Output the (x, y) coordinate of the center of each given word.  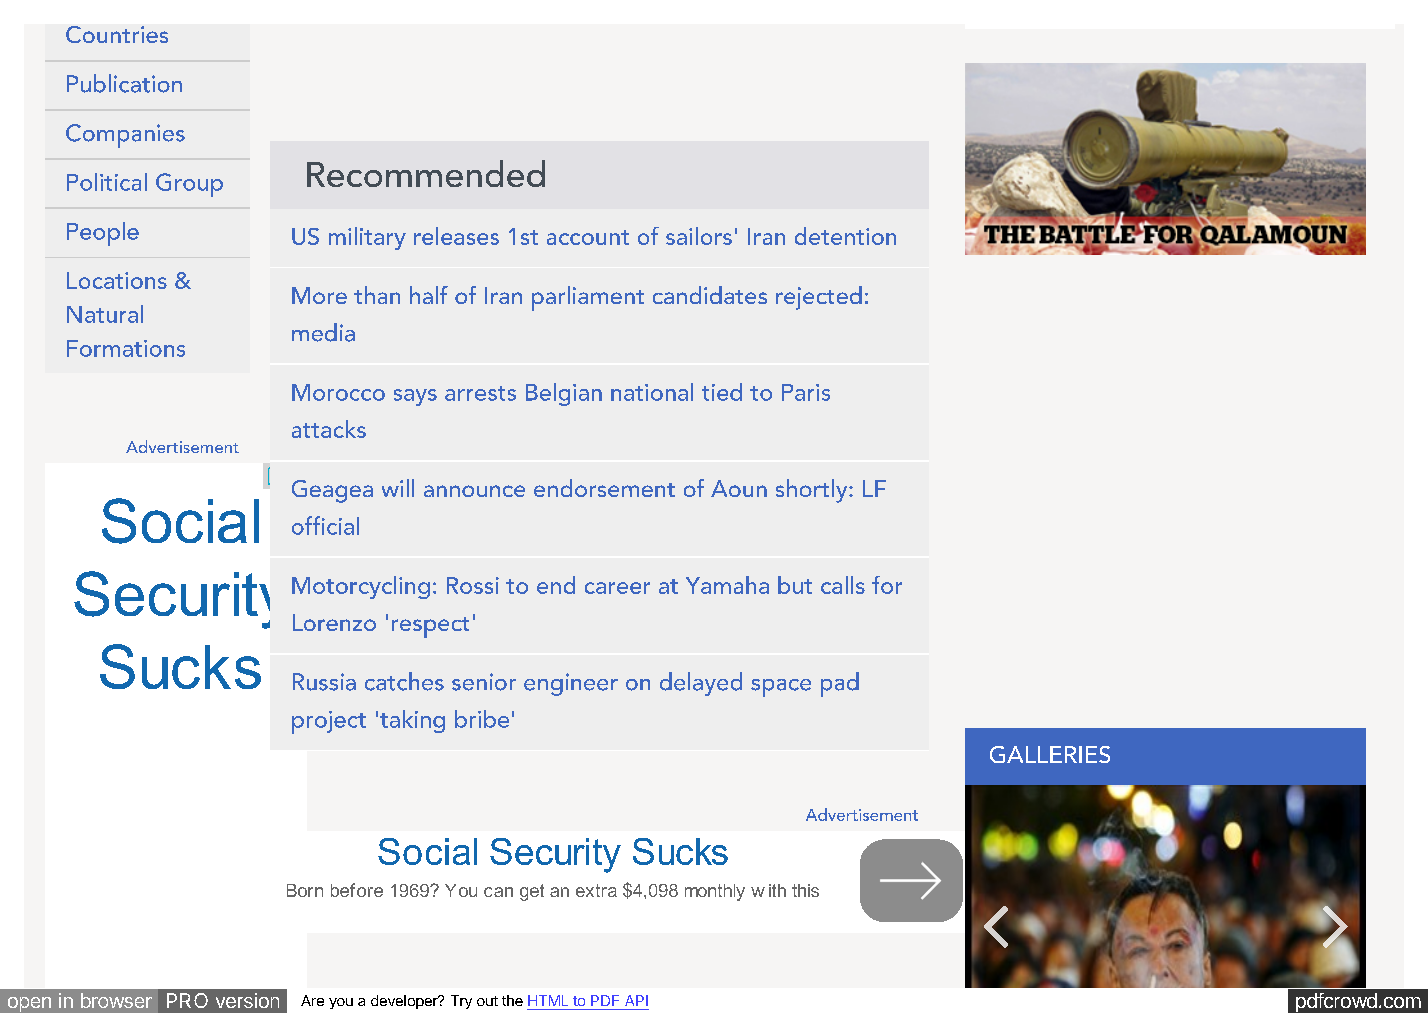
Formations (126, 348)
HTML (548, 1000)
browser (116, 1000)
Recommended (426, 173)
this (805, 890)
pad (840, 684)
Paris (806, 392)
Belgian (564, 394)
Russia (324, 682)
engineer (571, 684)
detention (845, 236)
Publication (124, 83)
